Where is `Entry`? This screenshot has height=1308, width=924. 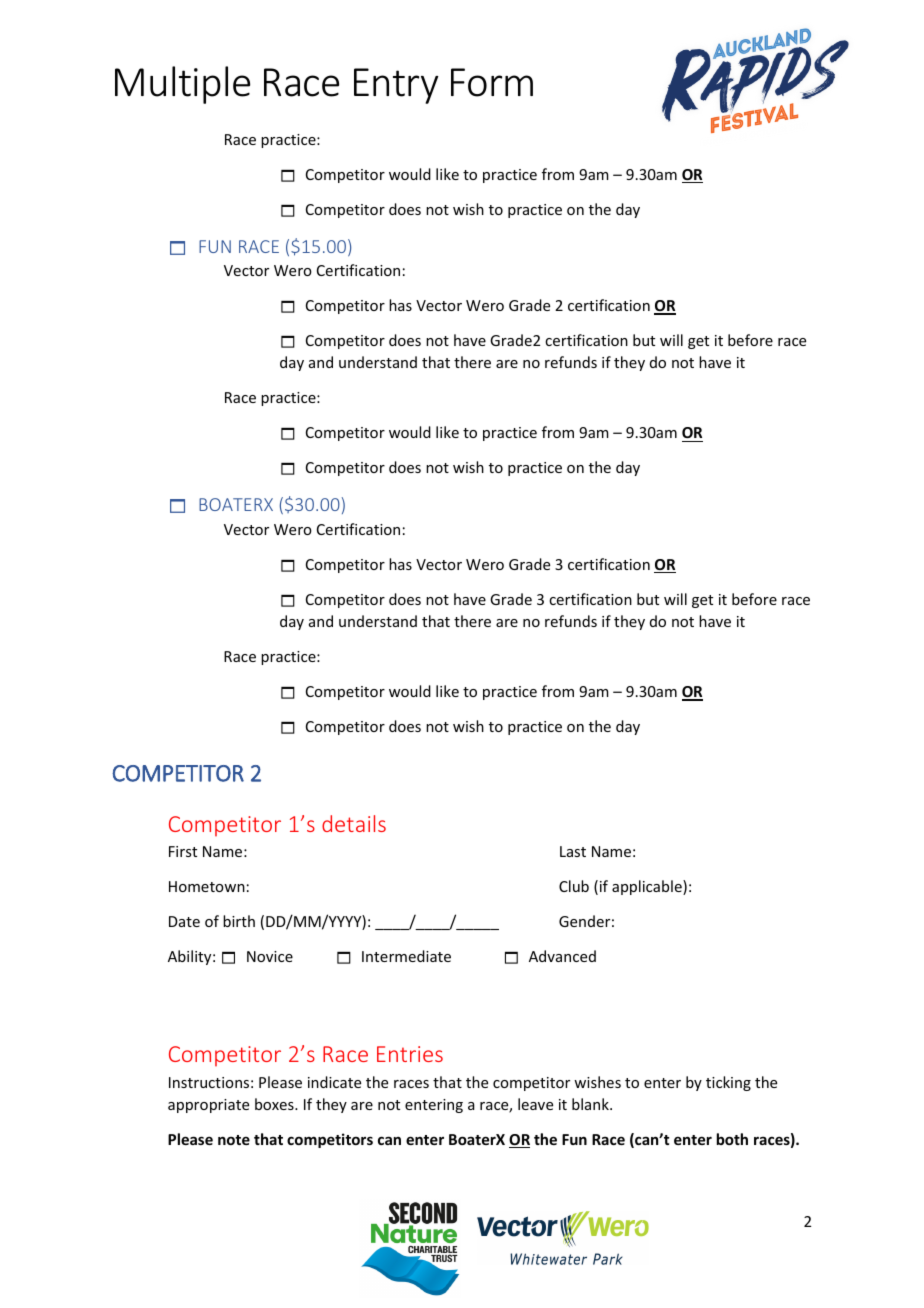 Entry is located at coordinates (396, 86).
